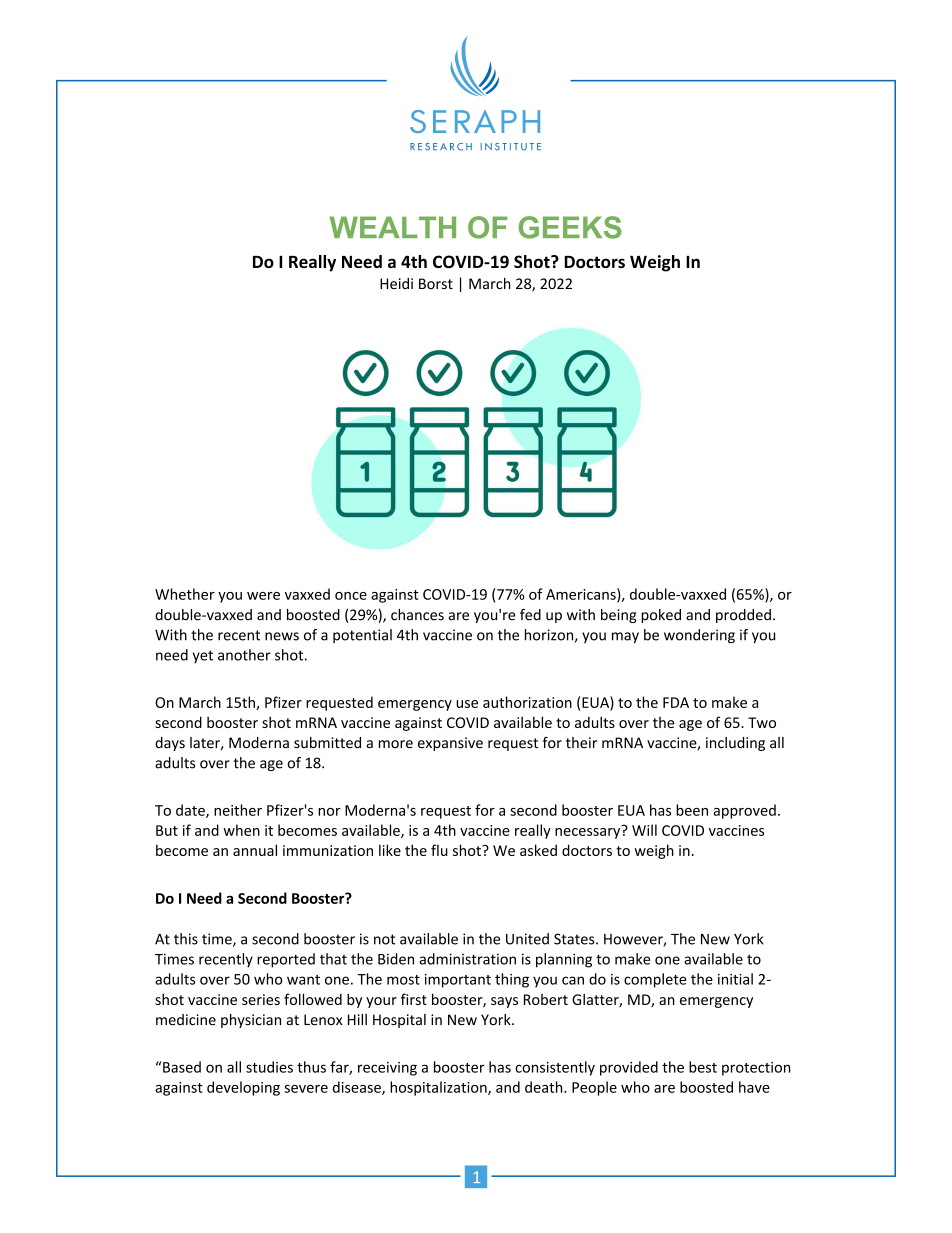 The width and height of the screenshot is (952, 1233). Describe the element at coordinates (441, 147) in the screenshot. I see `RESEARCH` at that location.
